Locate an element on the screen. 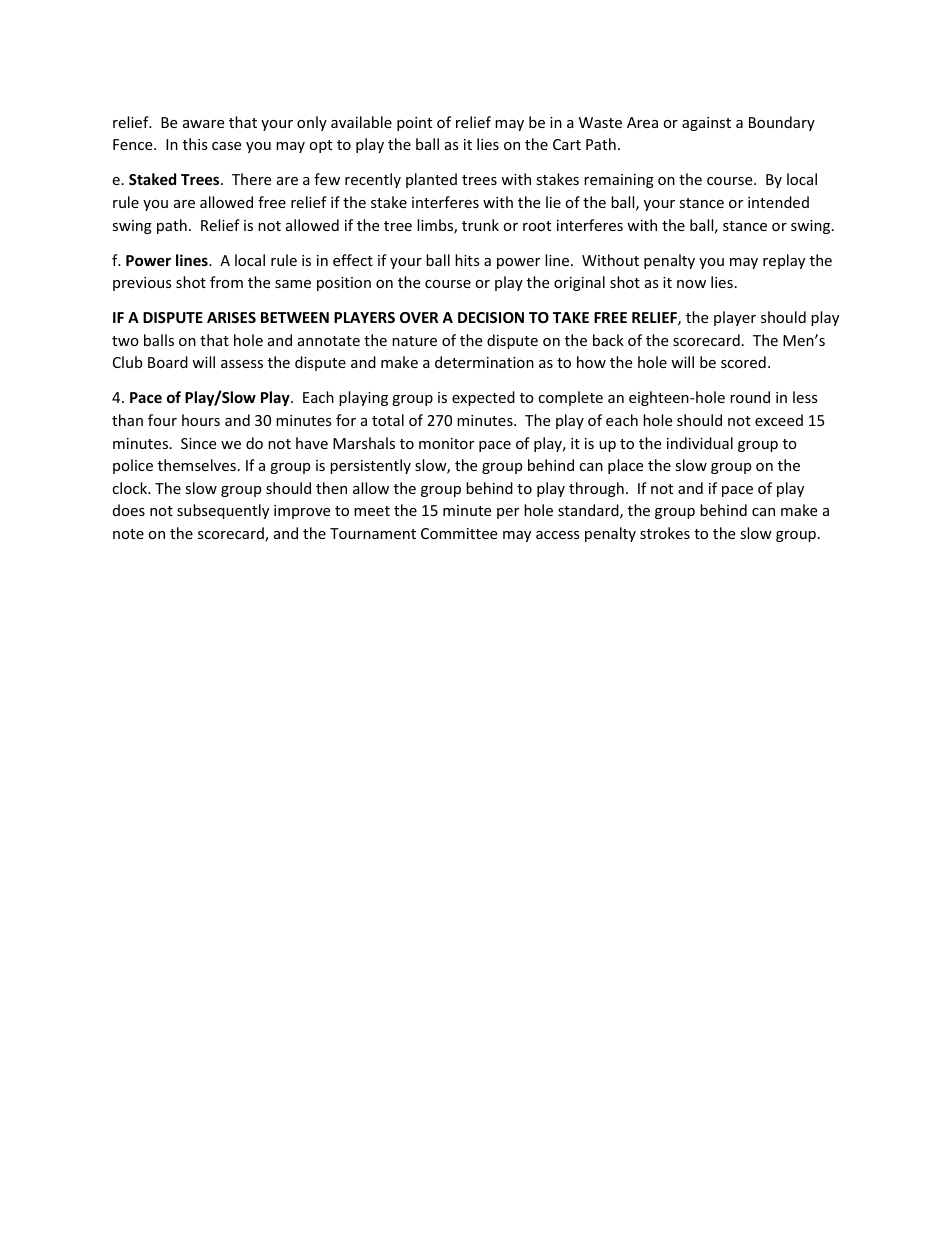 Image resolution: width=952 pixels, height=1233 pixels. this is located at coordinates (195, 144).
